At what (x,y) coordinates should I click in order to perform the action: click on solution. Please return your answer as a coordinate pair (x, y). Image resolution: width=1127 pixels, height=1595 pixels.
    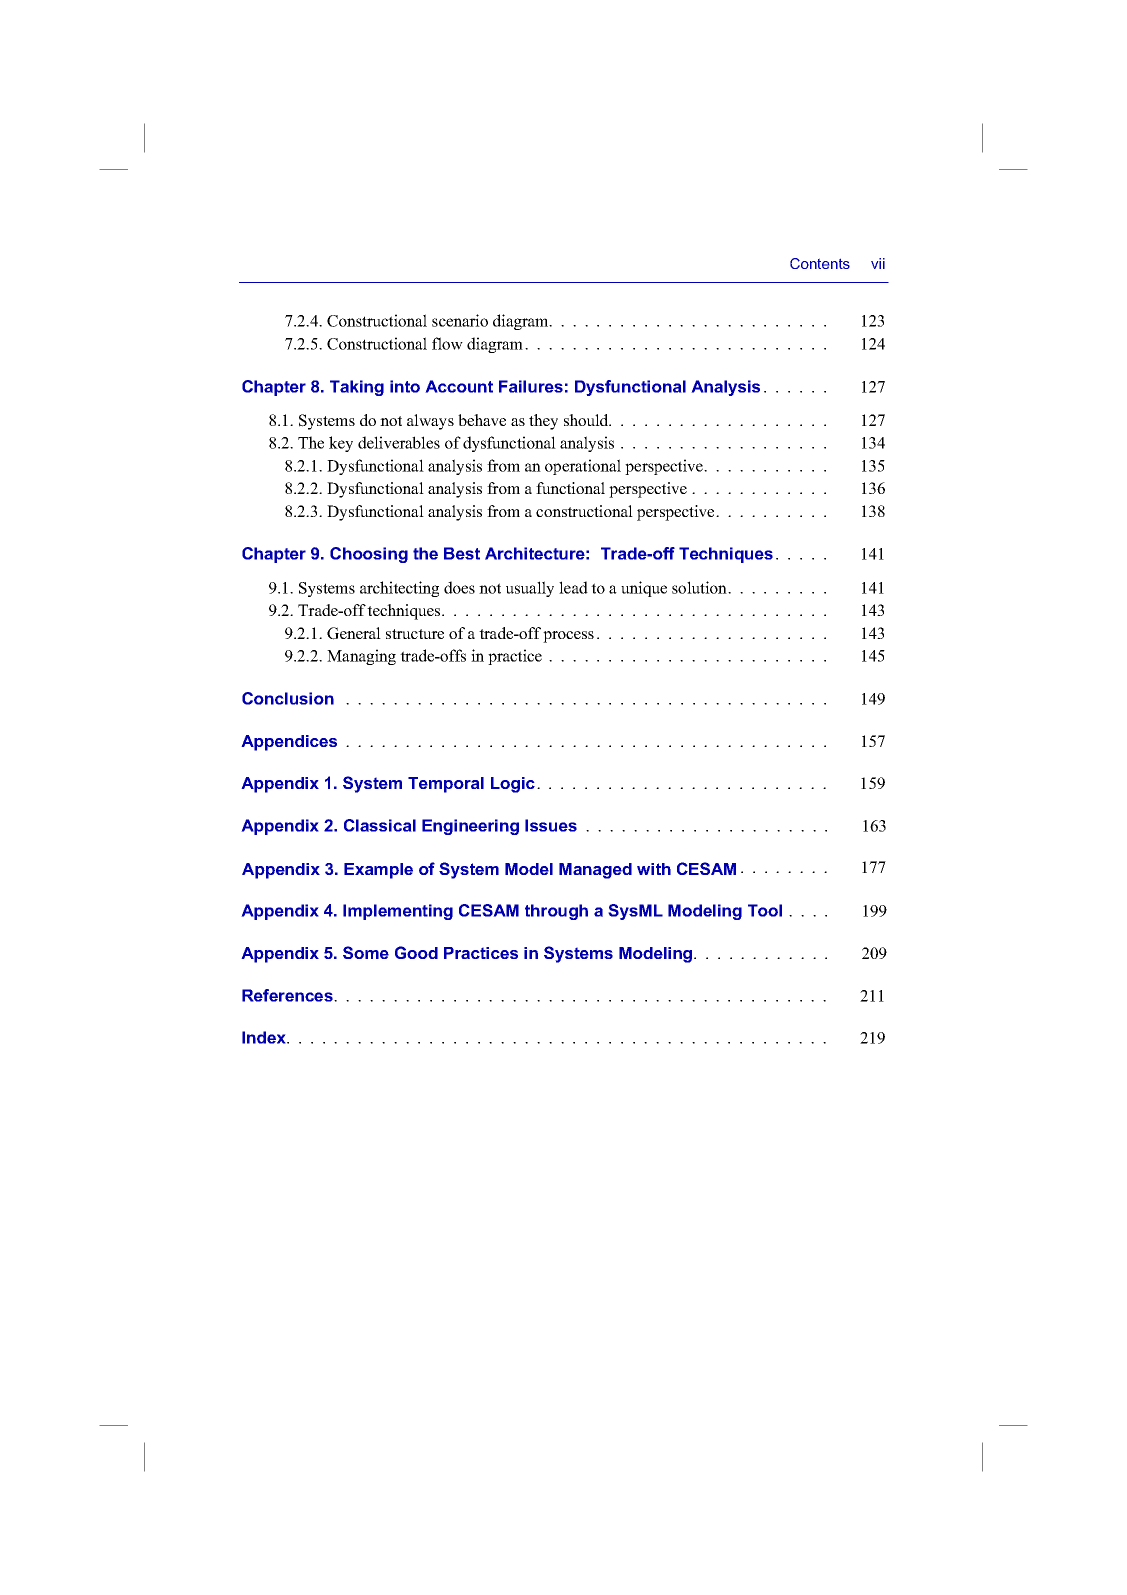
    Looking at the image, I should click on (700, 587).
